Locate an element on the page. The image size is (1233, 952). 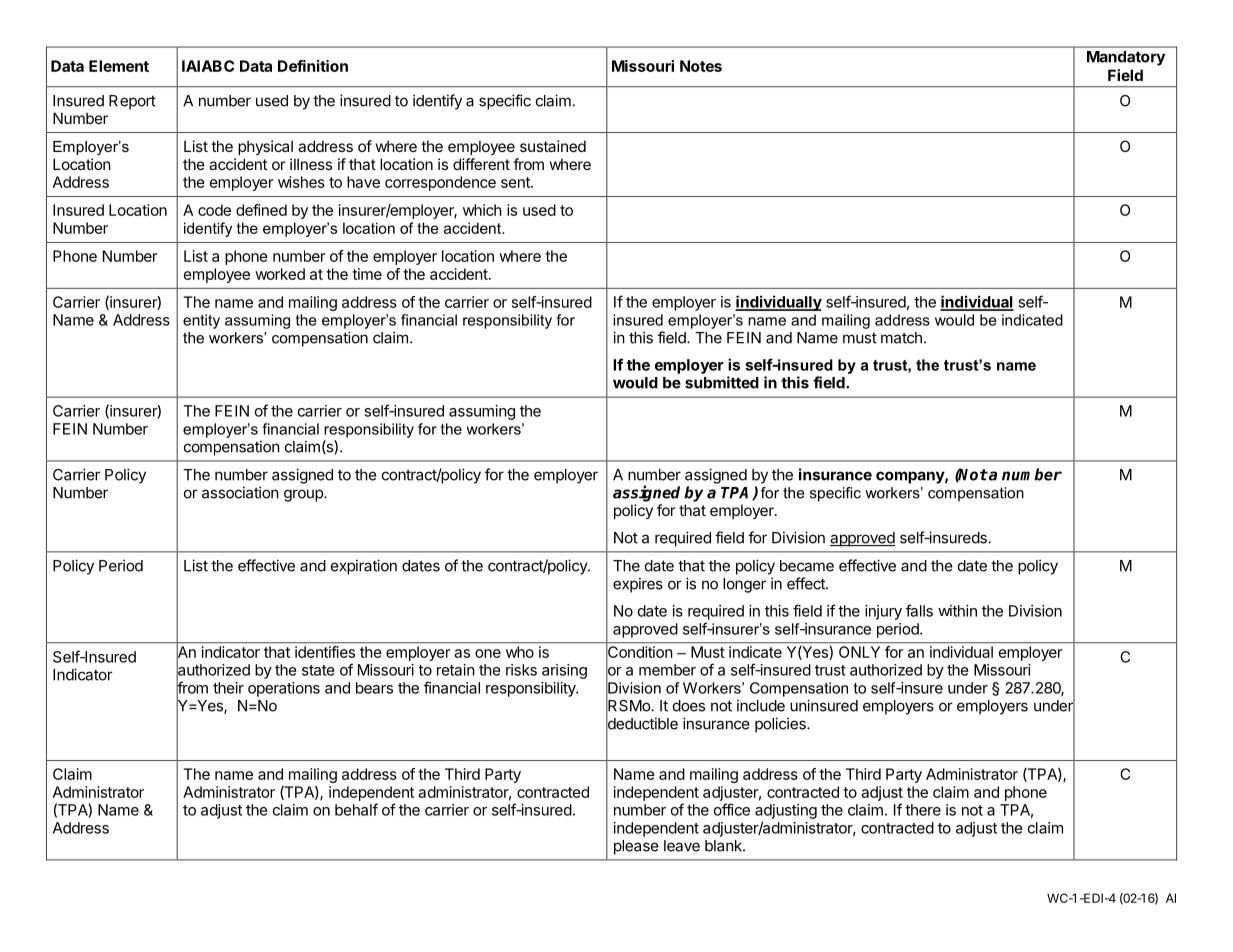
entity is located at coordinates (201, 321).
